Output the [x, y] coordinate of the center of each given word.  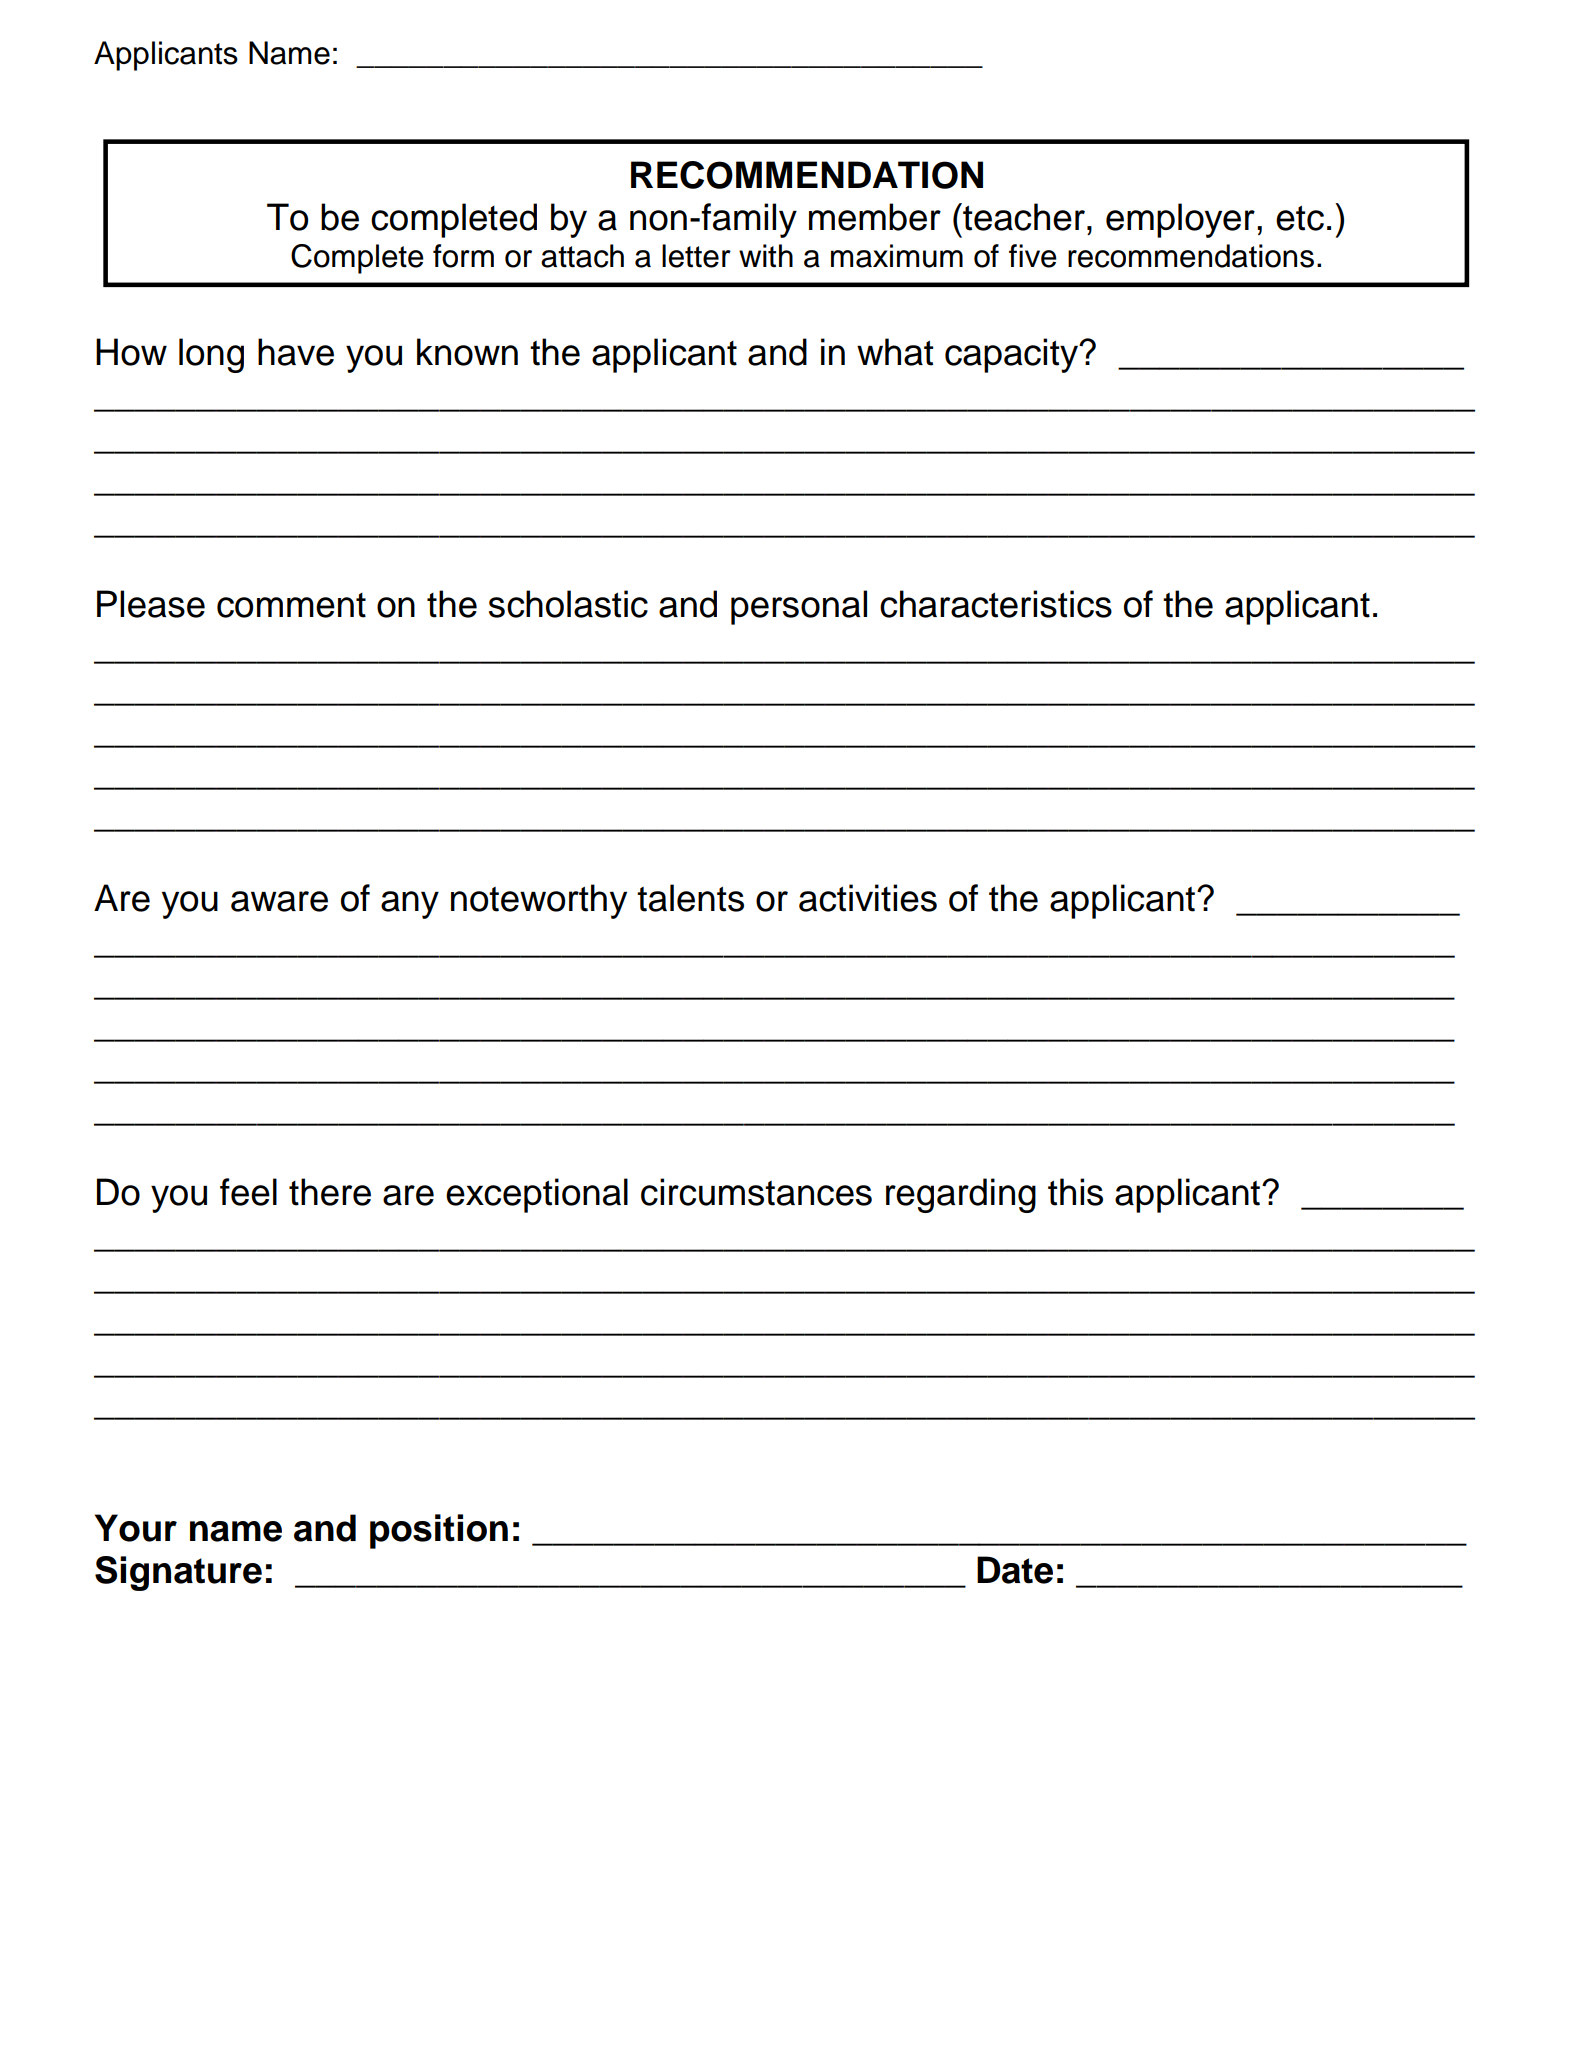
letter [696, 256]
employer [1180, 220]
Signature [178, 1573]
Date [1015, 1570]
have [296, 352]
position [439, 1531]
